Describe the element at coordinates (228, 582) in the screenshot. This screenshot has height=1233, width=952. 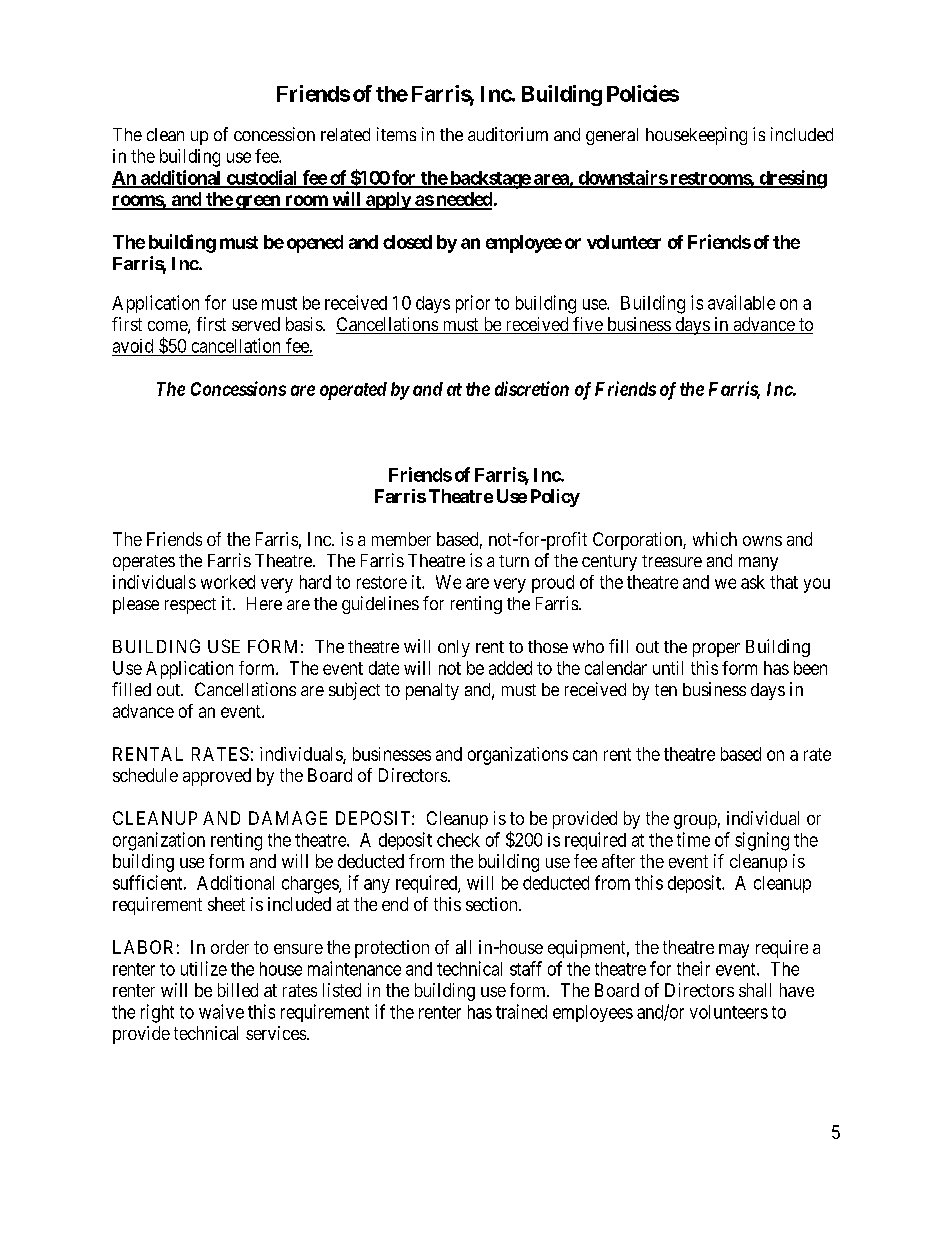
I see `worked` at that location.
